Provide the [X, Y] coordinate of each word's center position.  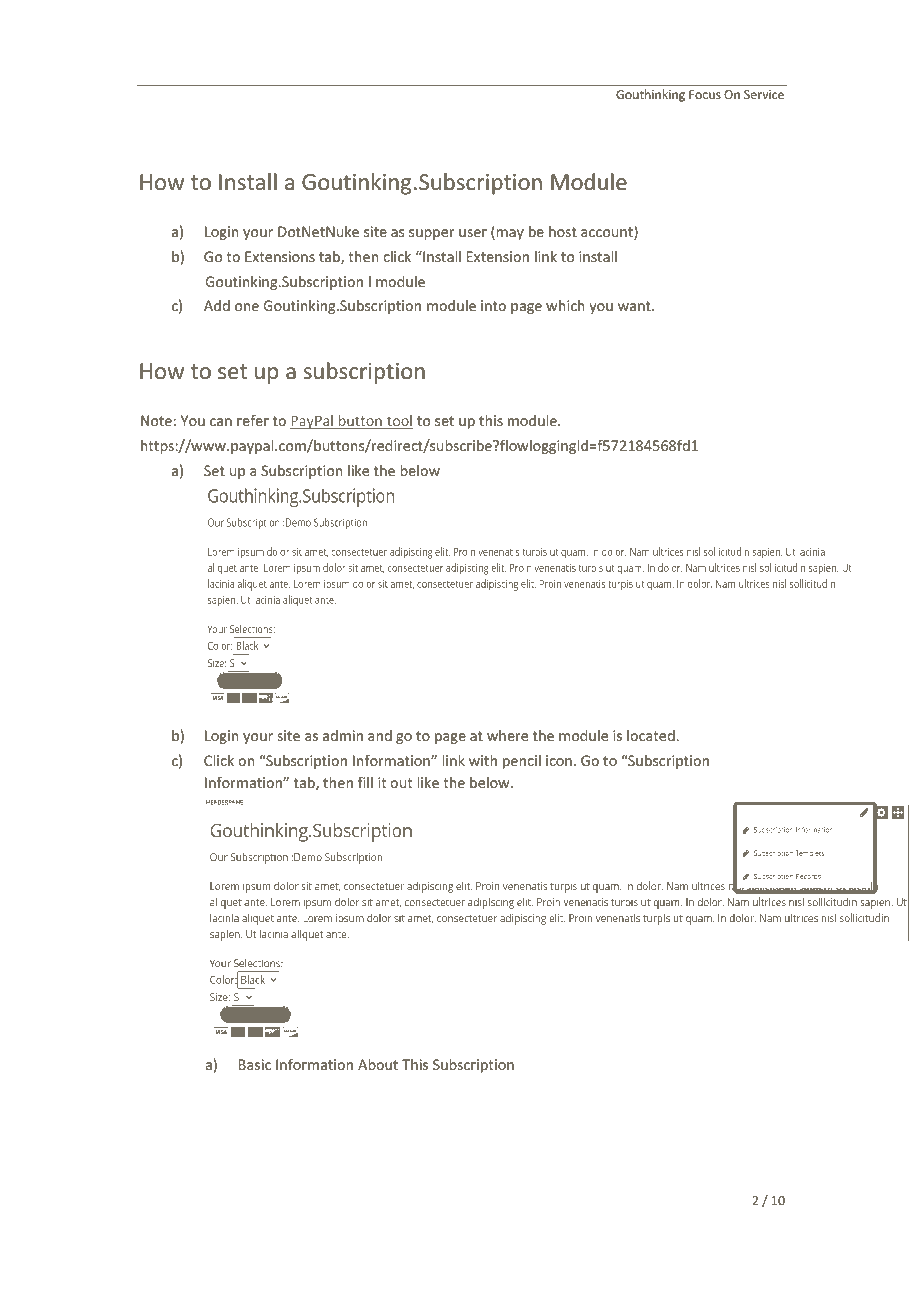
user [473, 233]
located [652, 735]
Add [217, 305]
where [507, 735]
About [378, 1064]
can [221, 422]
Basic [255, 1064]
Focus [705, 94]
